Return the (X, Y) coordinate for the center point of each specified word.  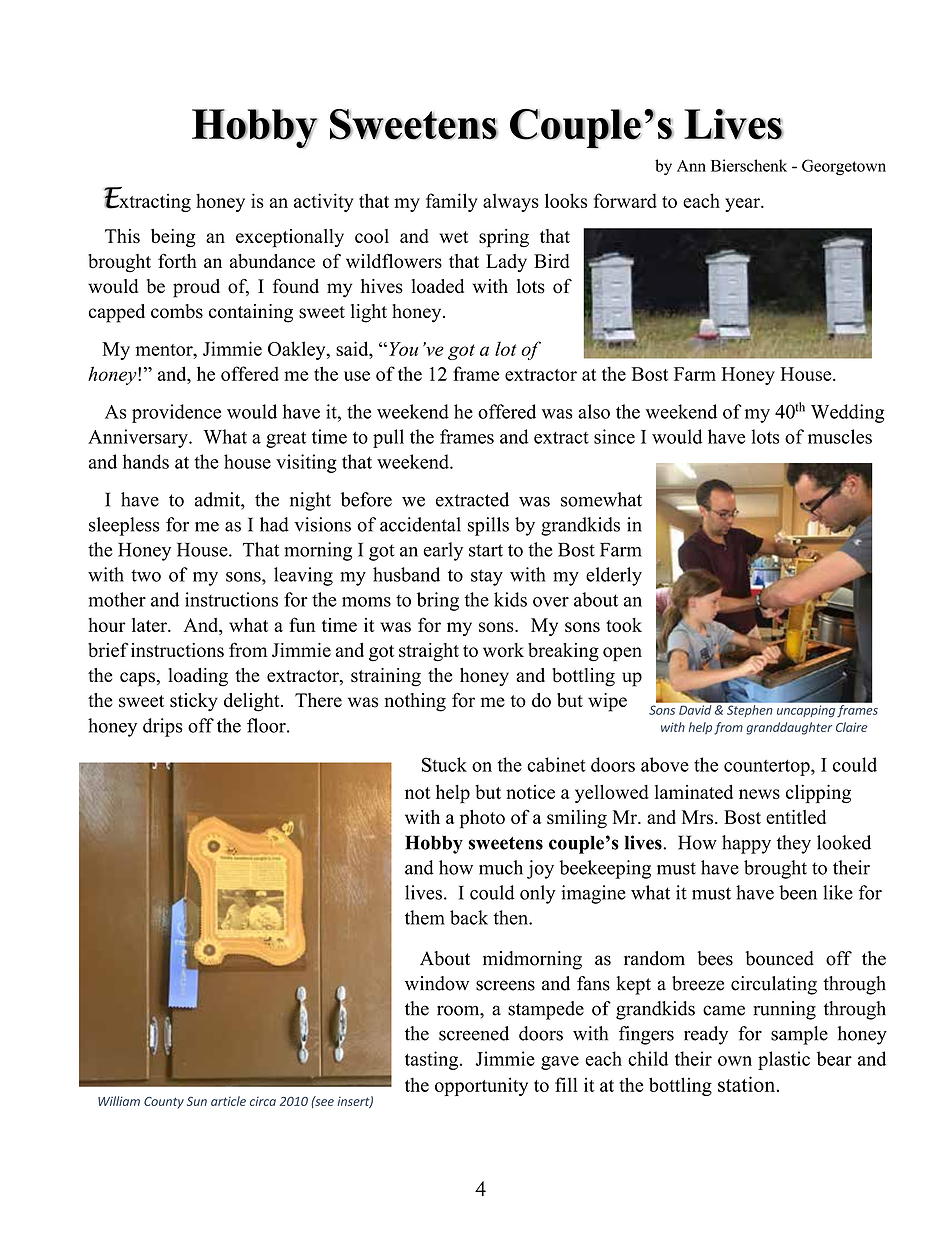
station (748, 1084)
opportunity (481, 1086)
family (452, 202)
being (173, 238)
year (743, 205)
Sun (197, 1101)
